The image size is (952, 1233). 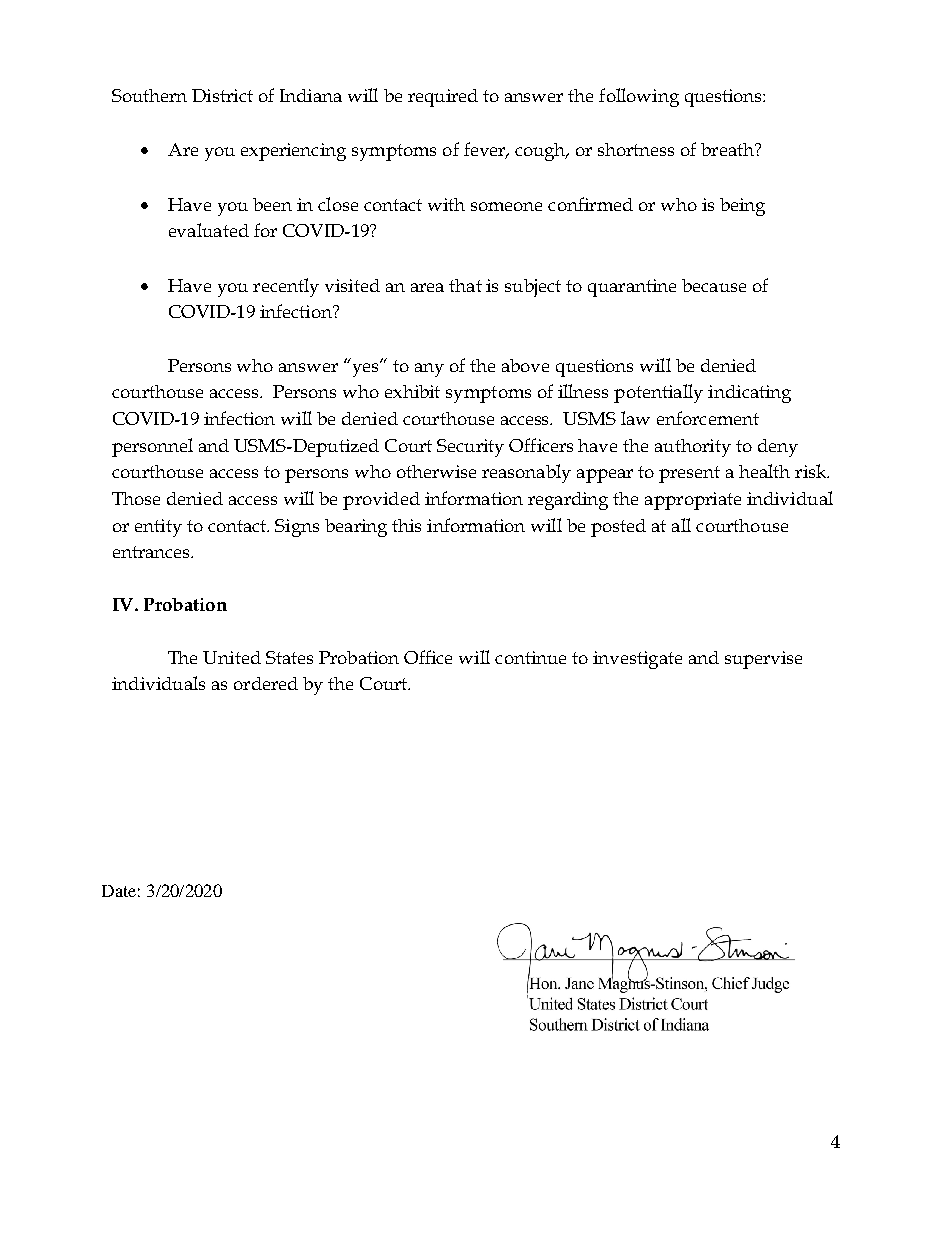 I want to click on recently, so click(x=286, y=287).
